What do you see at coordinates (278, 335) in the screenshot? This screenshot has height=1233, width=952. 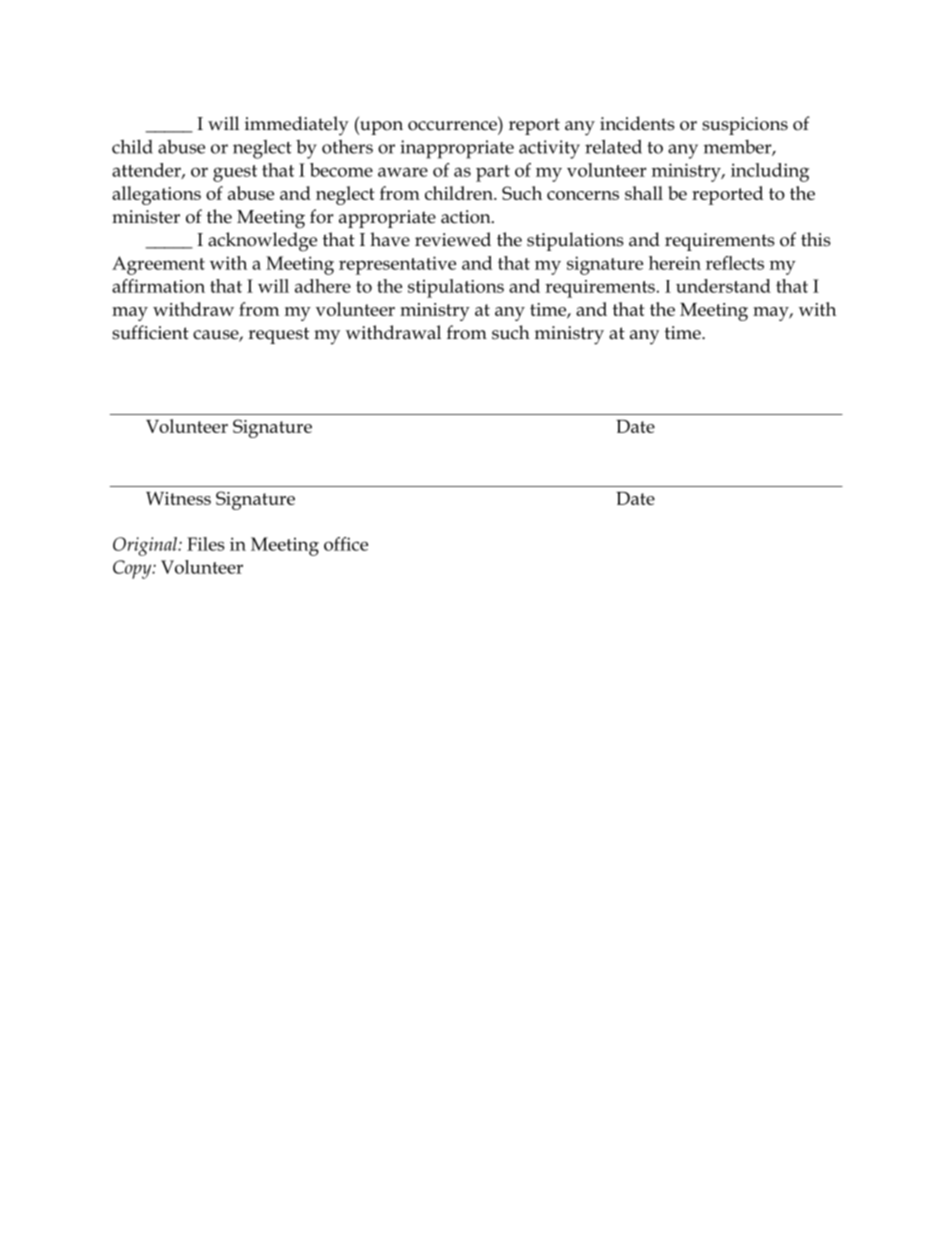 I see `request` at bounding box center [278, 335].
